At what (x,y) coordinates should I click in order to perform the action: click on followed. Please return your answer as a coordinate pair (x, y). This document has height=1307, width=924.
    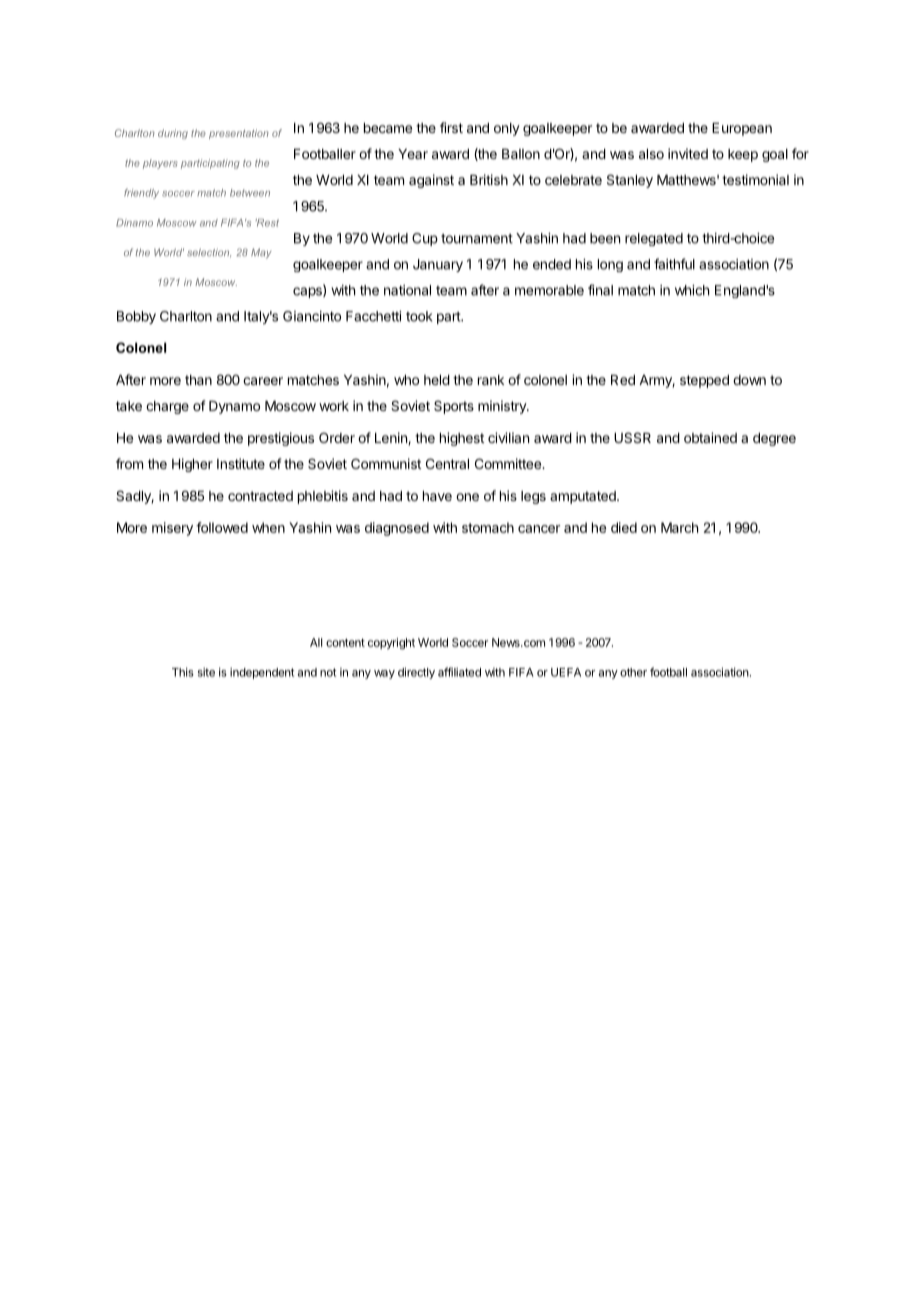
    Looking at the image, I should click on (222, 527).
